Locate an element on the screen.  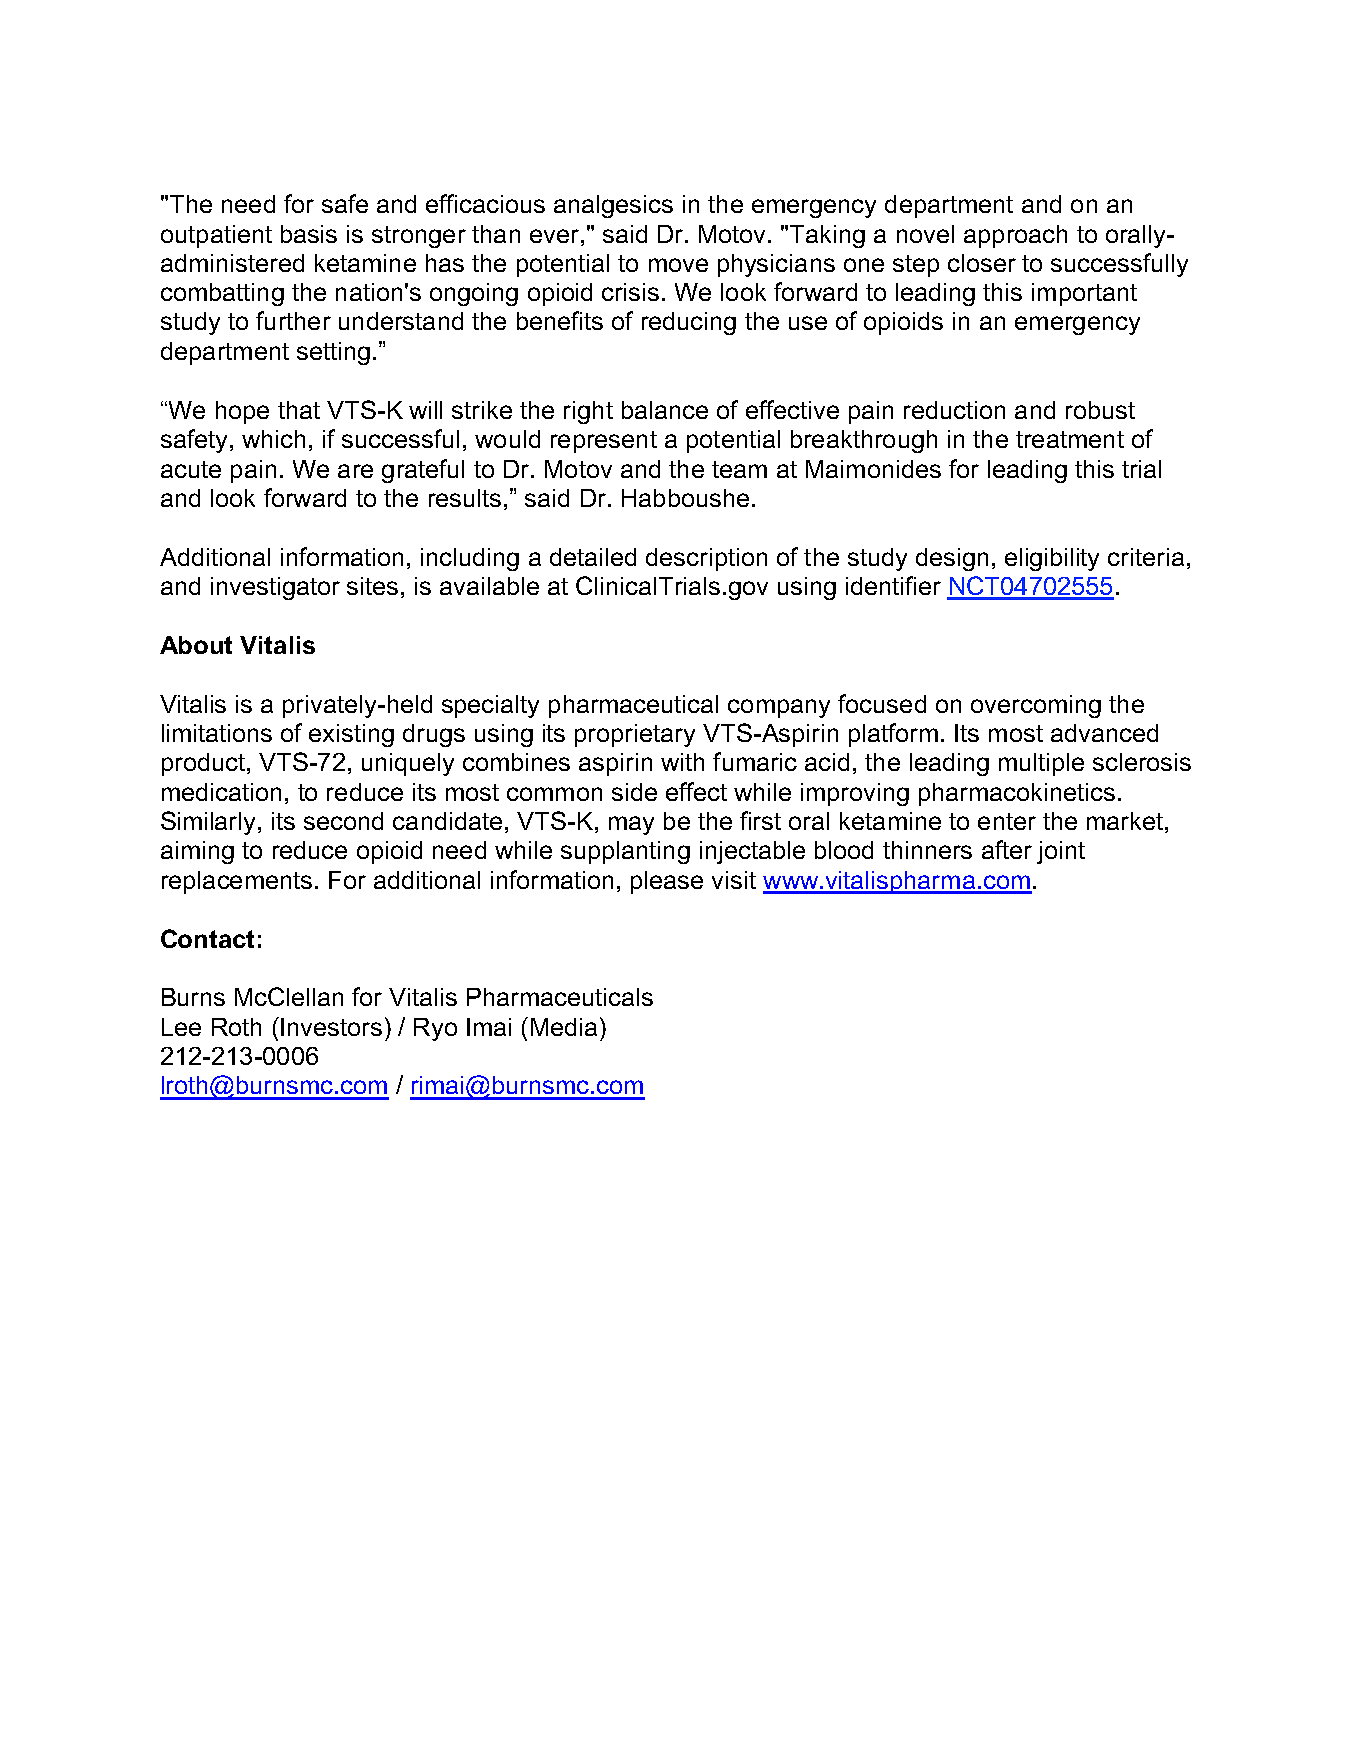
Investors is located at coordinates (331, 1027).
